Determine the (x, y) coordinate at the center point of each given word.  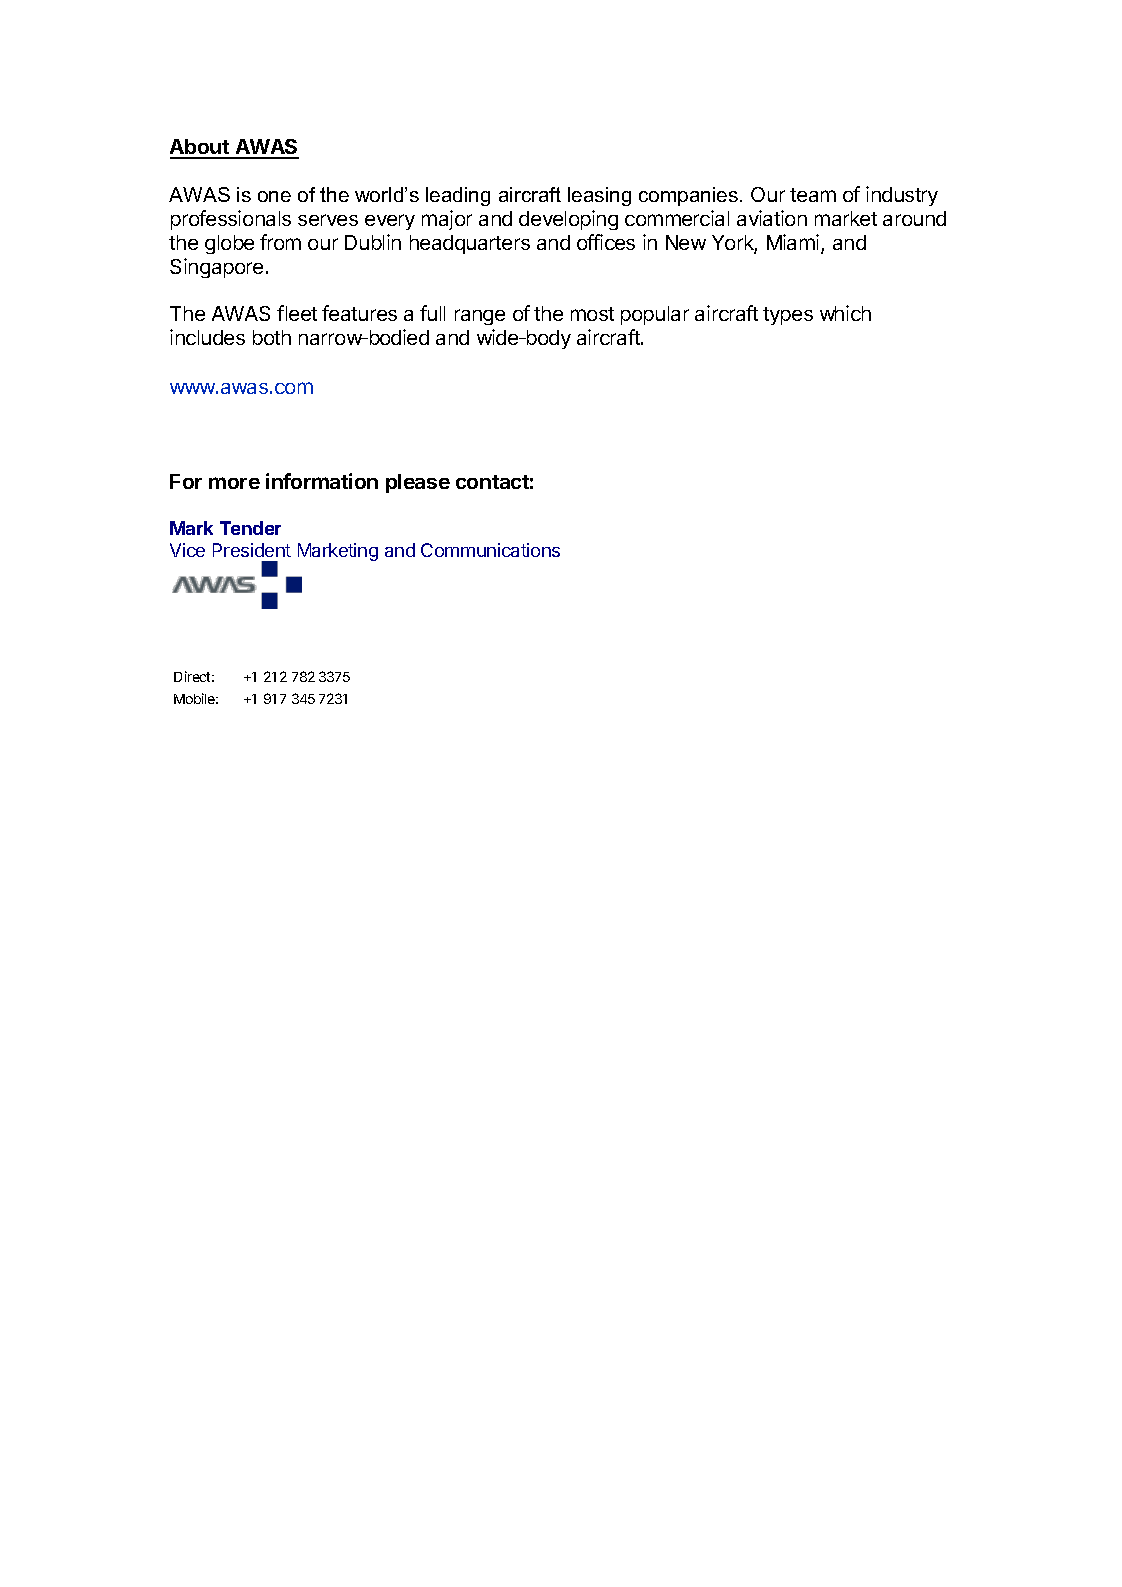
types (788, 316)
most (592, 314)
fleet (297, 313)
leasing (599, 196)
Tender (250, 528)
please (418, 483)
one (274, 196)
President (252, 550)
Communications (490, 550)
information (322, 481)
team (813, 195)
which (845, 313)
